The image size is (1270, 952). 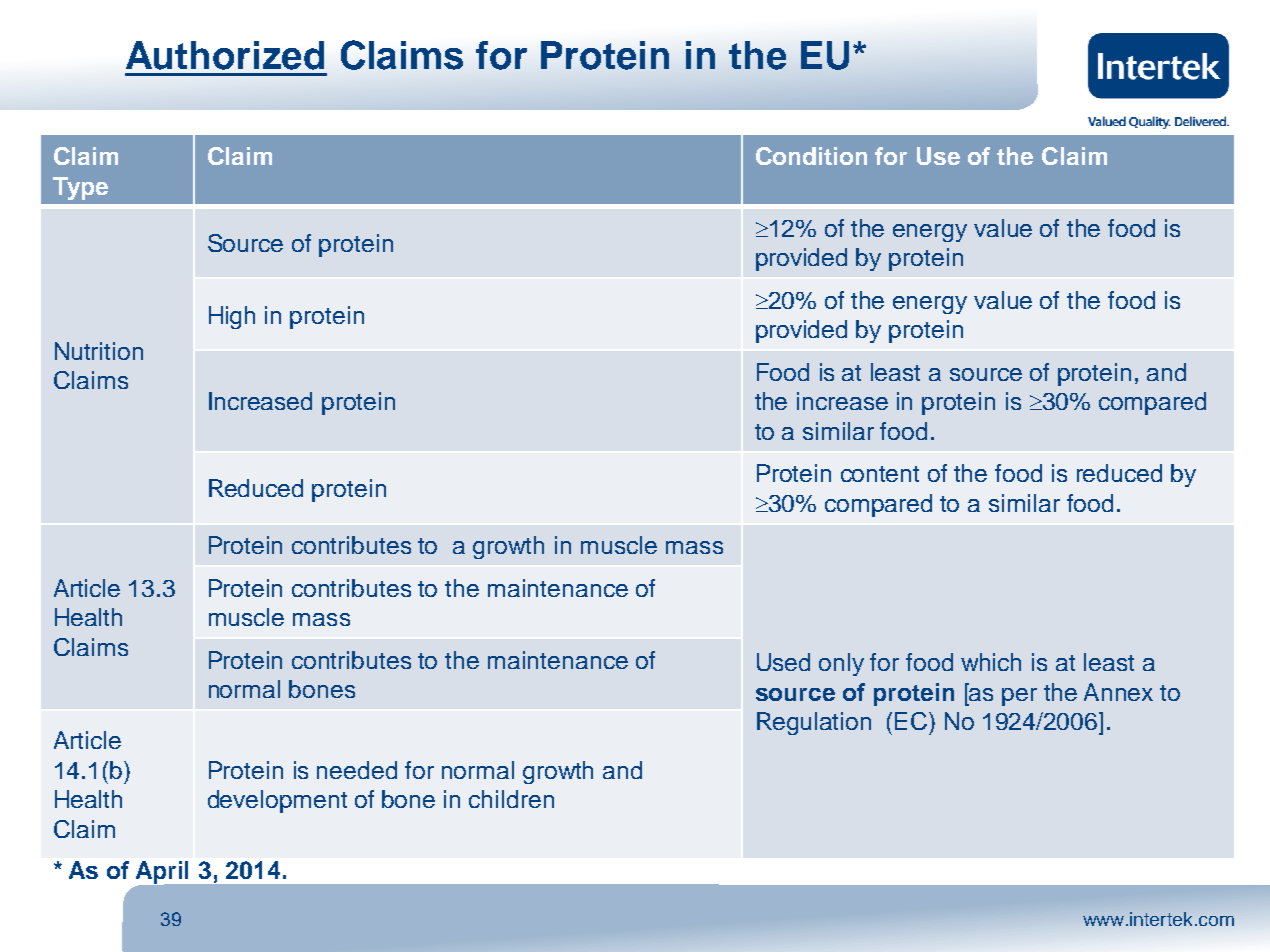 What do you see at coordinates (80, 188) in the screenshot?
I see `Type` at bounding box center [80, 188].
